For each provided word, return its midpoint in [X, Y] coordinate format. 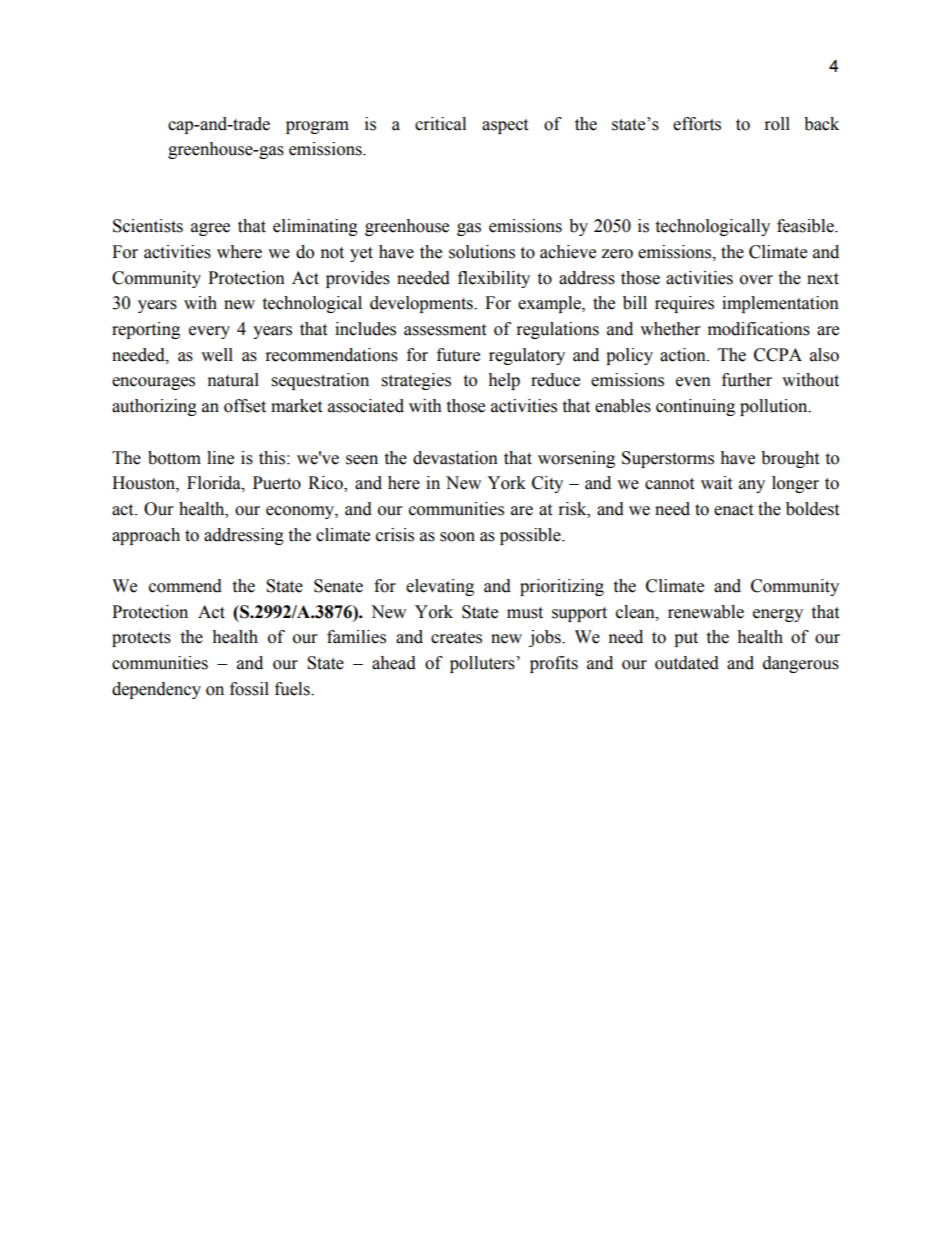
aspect [505, 126]
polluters [482, 664]
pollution [775, 407]
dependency [156, 690]
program [317, 127]
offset [245, 406]
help [504, 381]
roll [777, 124]
